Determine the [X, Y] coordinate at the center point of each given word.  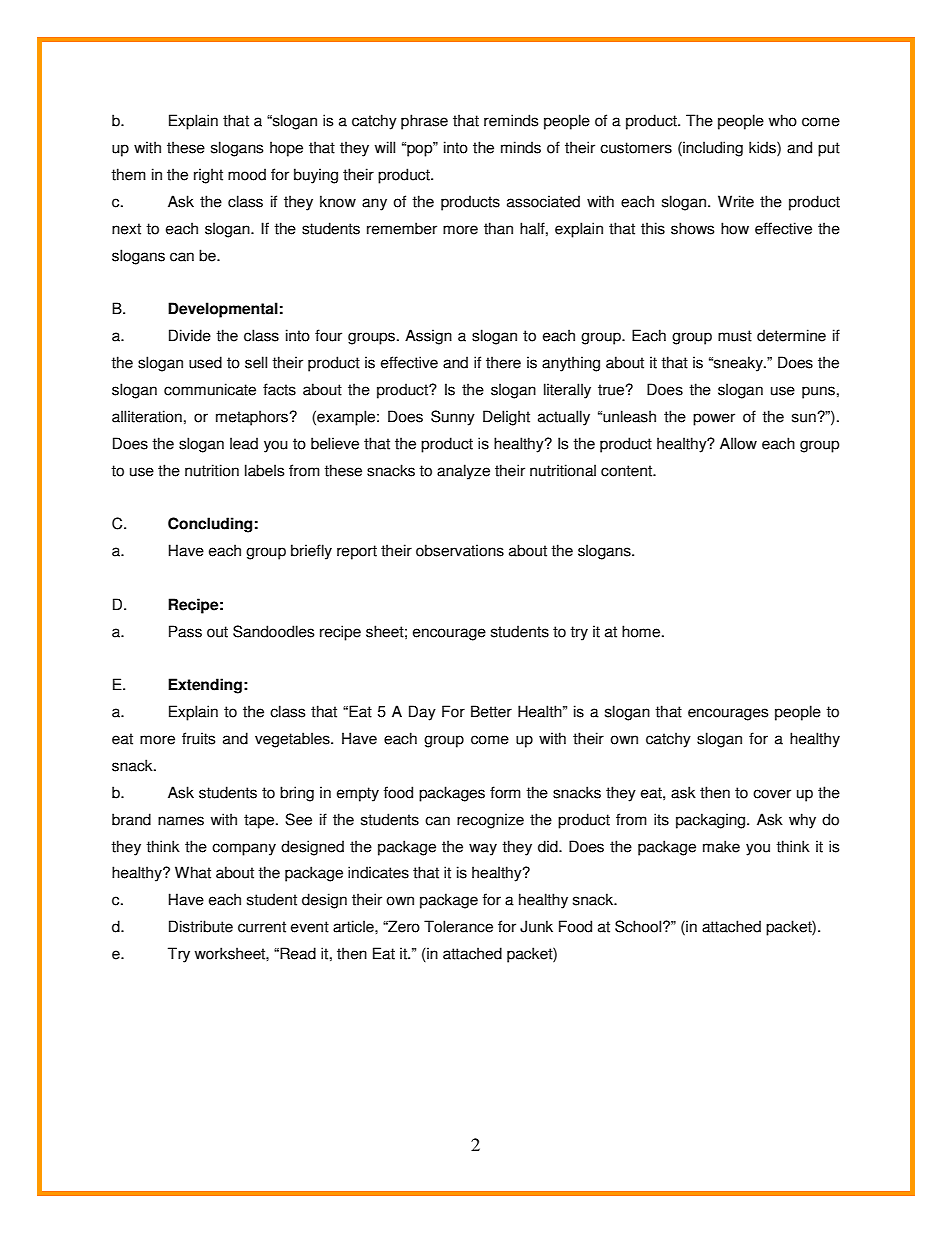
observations [460, 550]
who [783, 120]
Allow [738, 443]
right [208, 176]
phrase [424, 122]
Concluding [210, 525]
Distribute [201, 926]
